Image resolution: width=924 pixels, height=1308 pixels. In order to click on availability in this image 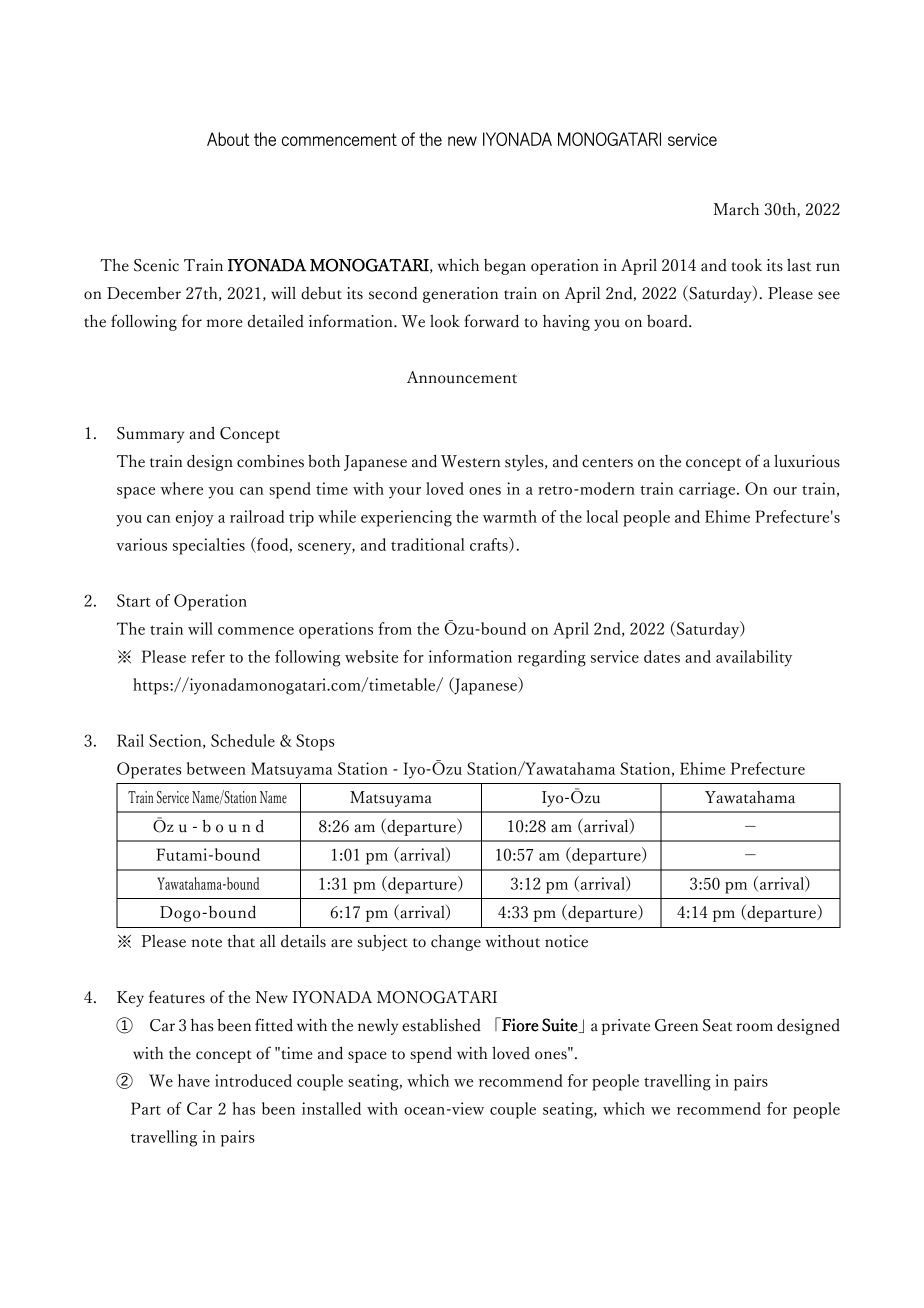, I will do `click(754, 658)`.
